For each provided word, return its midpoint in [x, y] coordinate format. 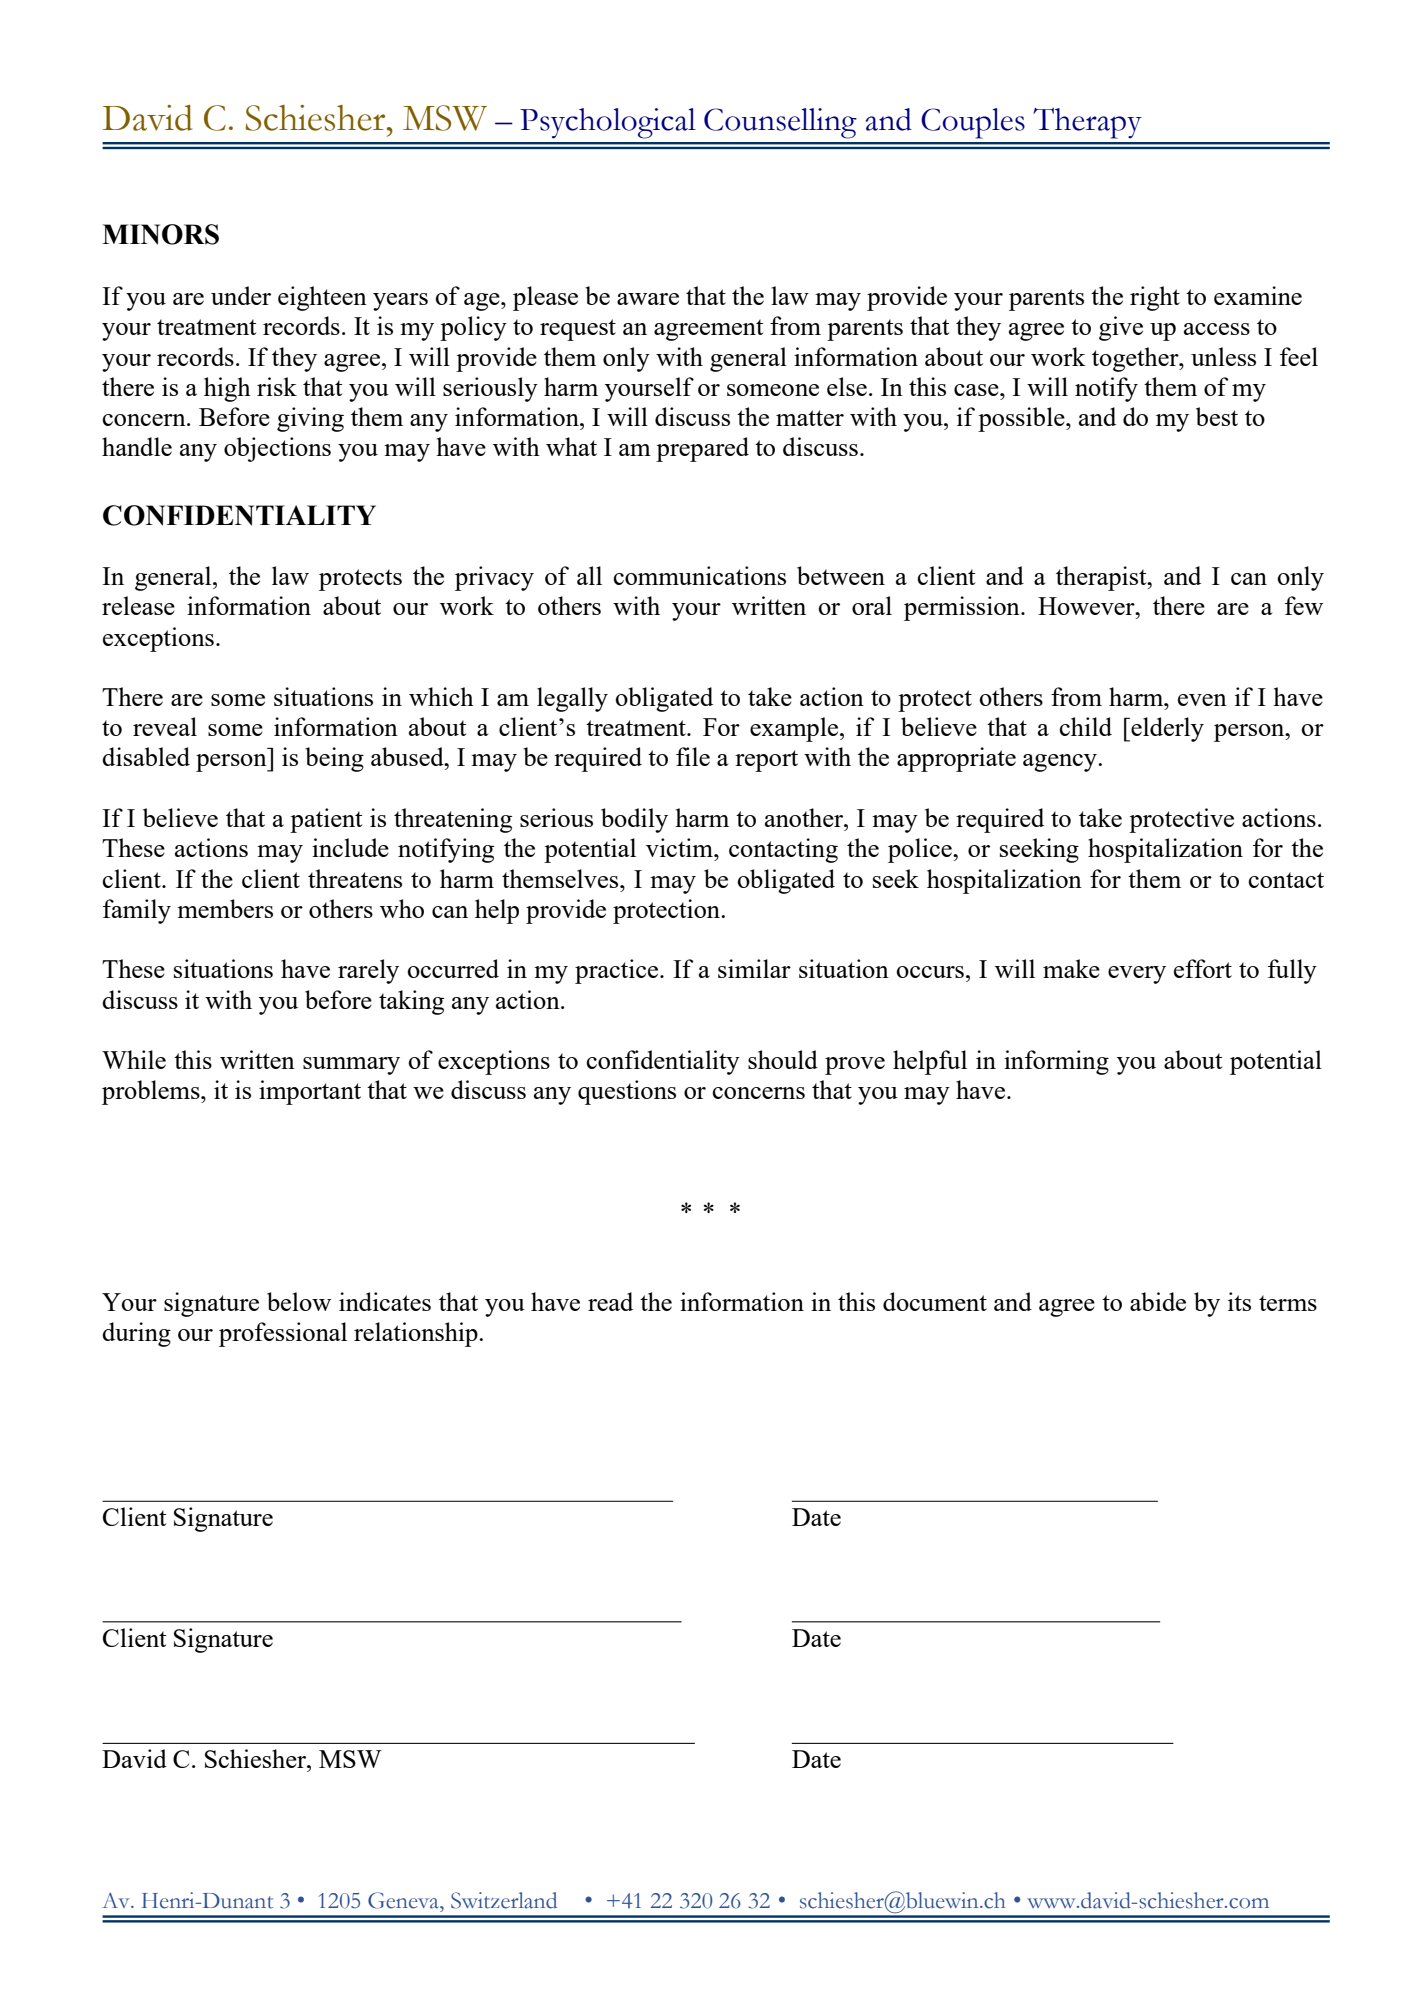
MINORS [160, 234]
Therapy [1087, 123]
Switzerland [504, 1900]
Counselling [780, 123]
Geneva [404, 1900]
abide [1158, 1301]
